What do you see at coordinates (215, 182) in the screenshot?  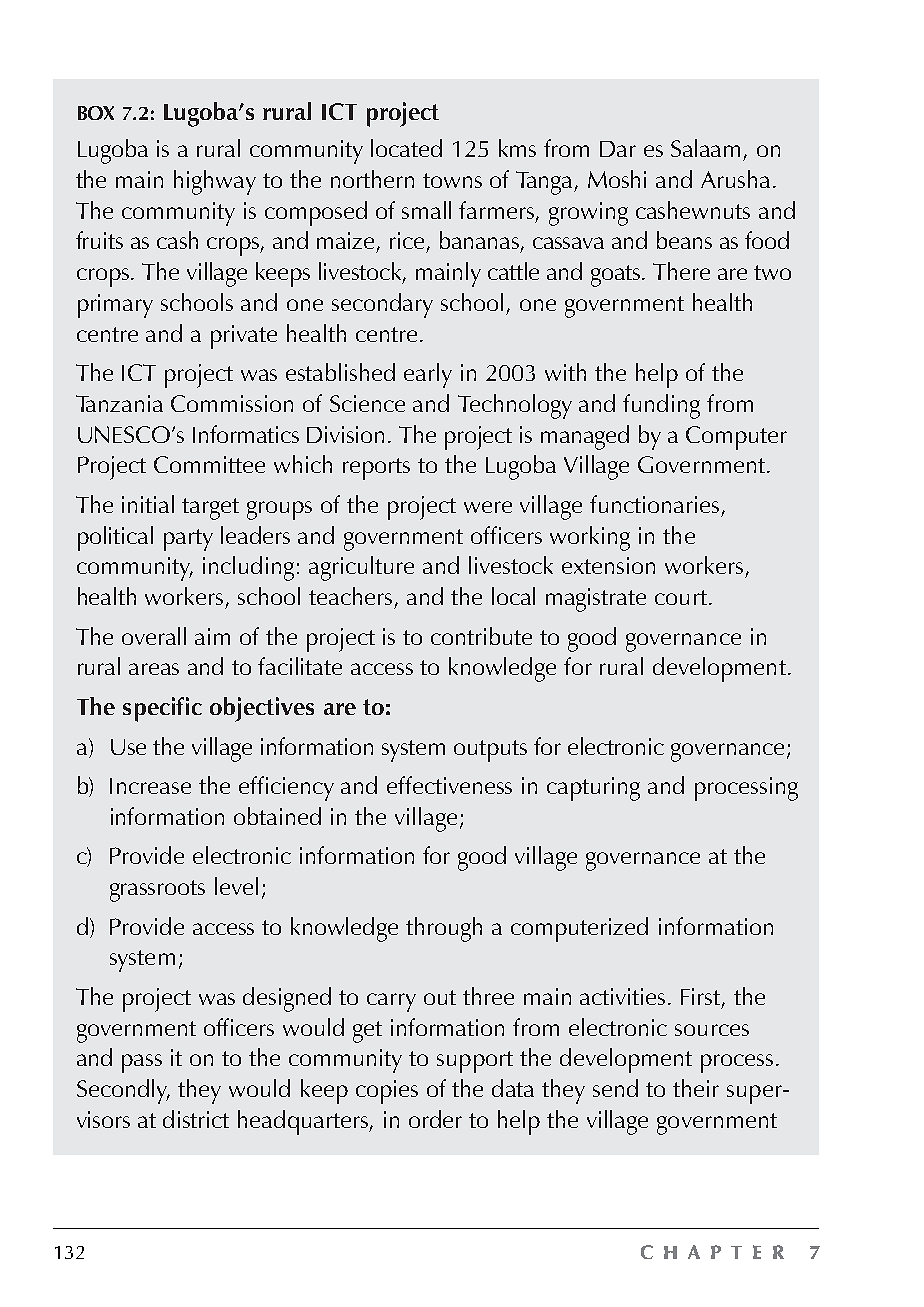 I see `highway` at bounding box center [215, 182].
